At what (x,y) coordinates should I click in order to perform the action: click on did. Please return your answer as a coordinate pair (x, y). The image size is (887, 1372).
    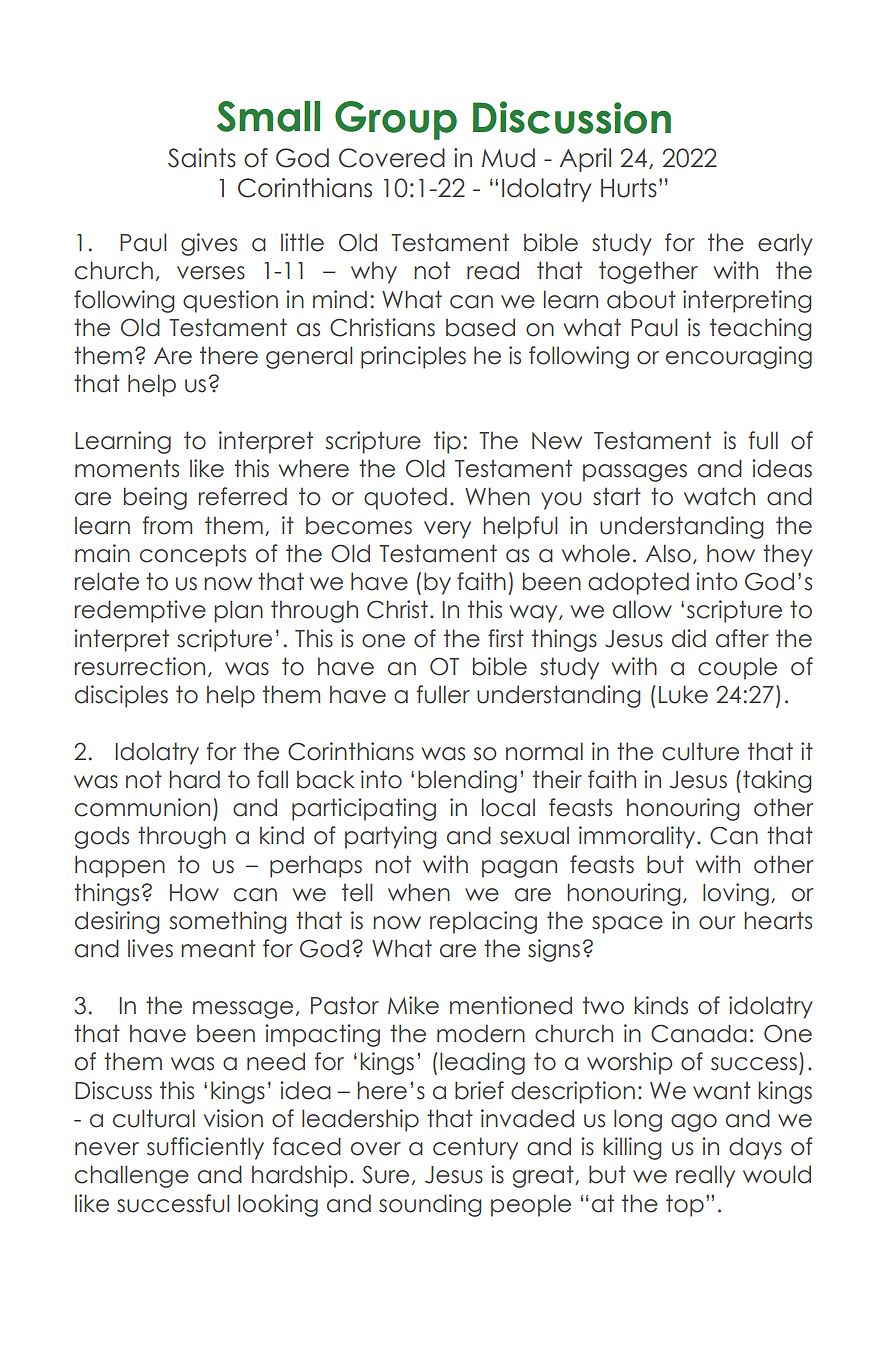
    Looking at the image, I should click on (689, 638).
